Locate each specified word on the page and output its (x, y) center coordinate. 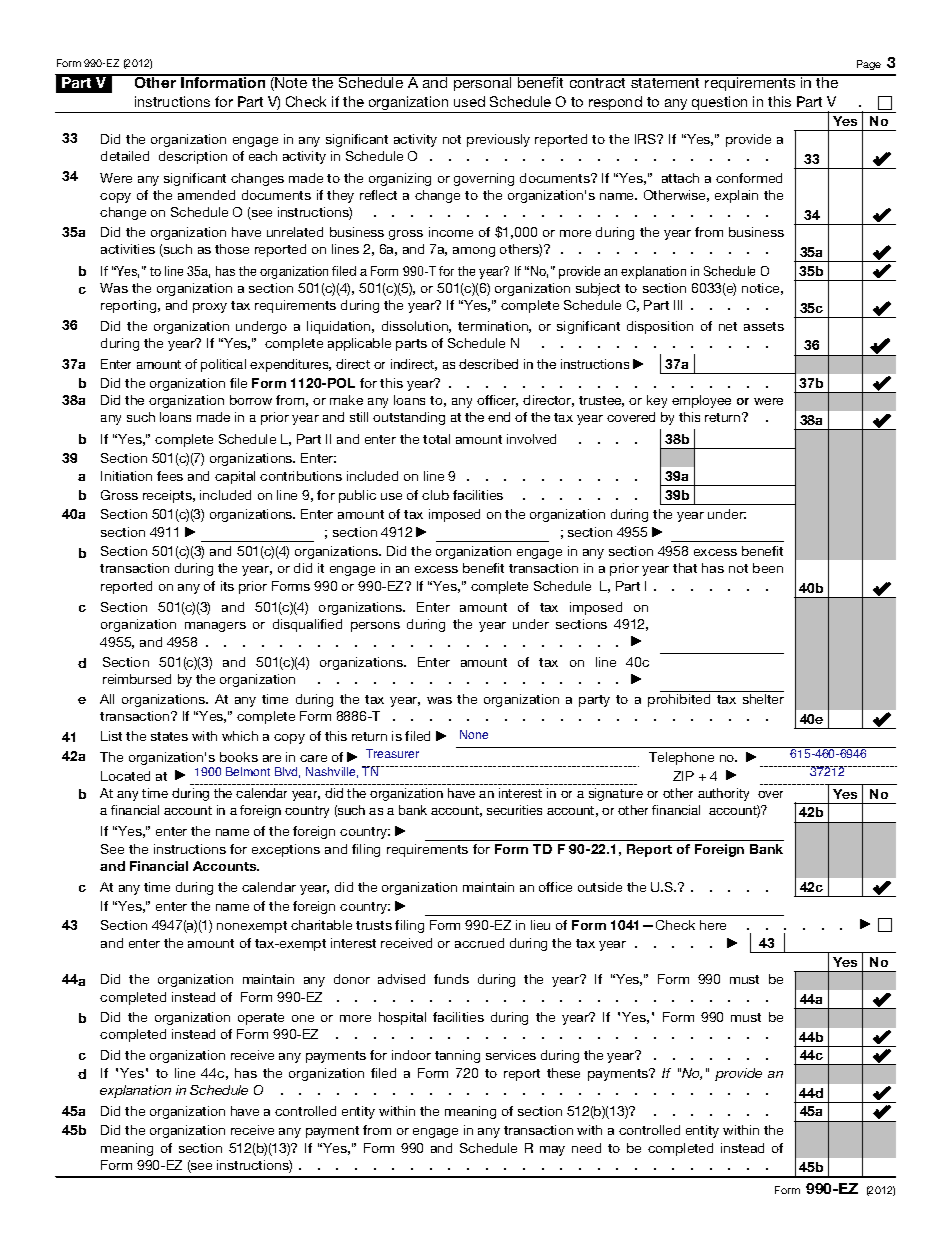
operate (261, 1019)
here (713, 925)
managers (215, 627)
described (488, 364)
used (469, 101)
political (223, 365)
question (720, 104)
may (552, 1151)
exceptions (286, 850)
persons (375, 627)
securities (514, 810)
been (768, 568)
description (193, 157)
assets (764, 326)
